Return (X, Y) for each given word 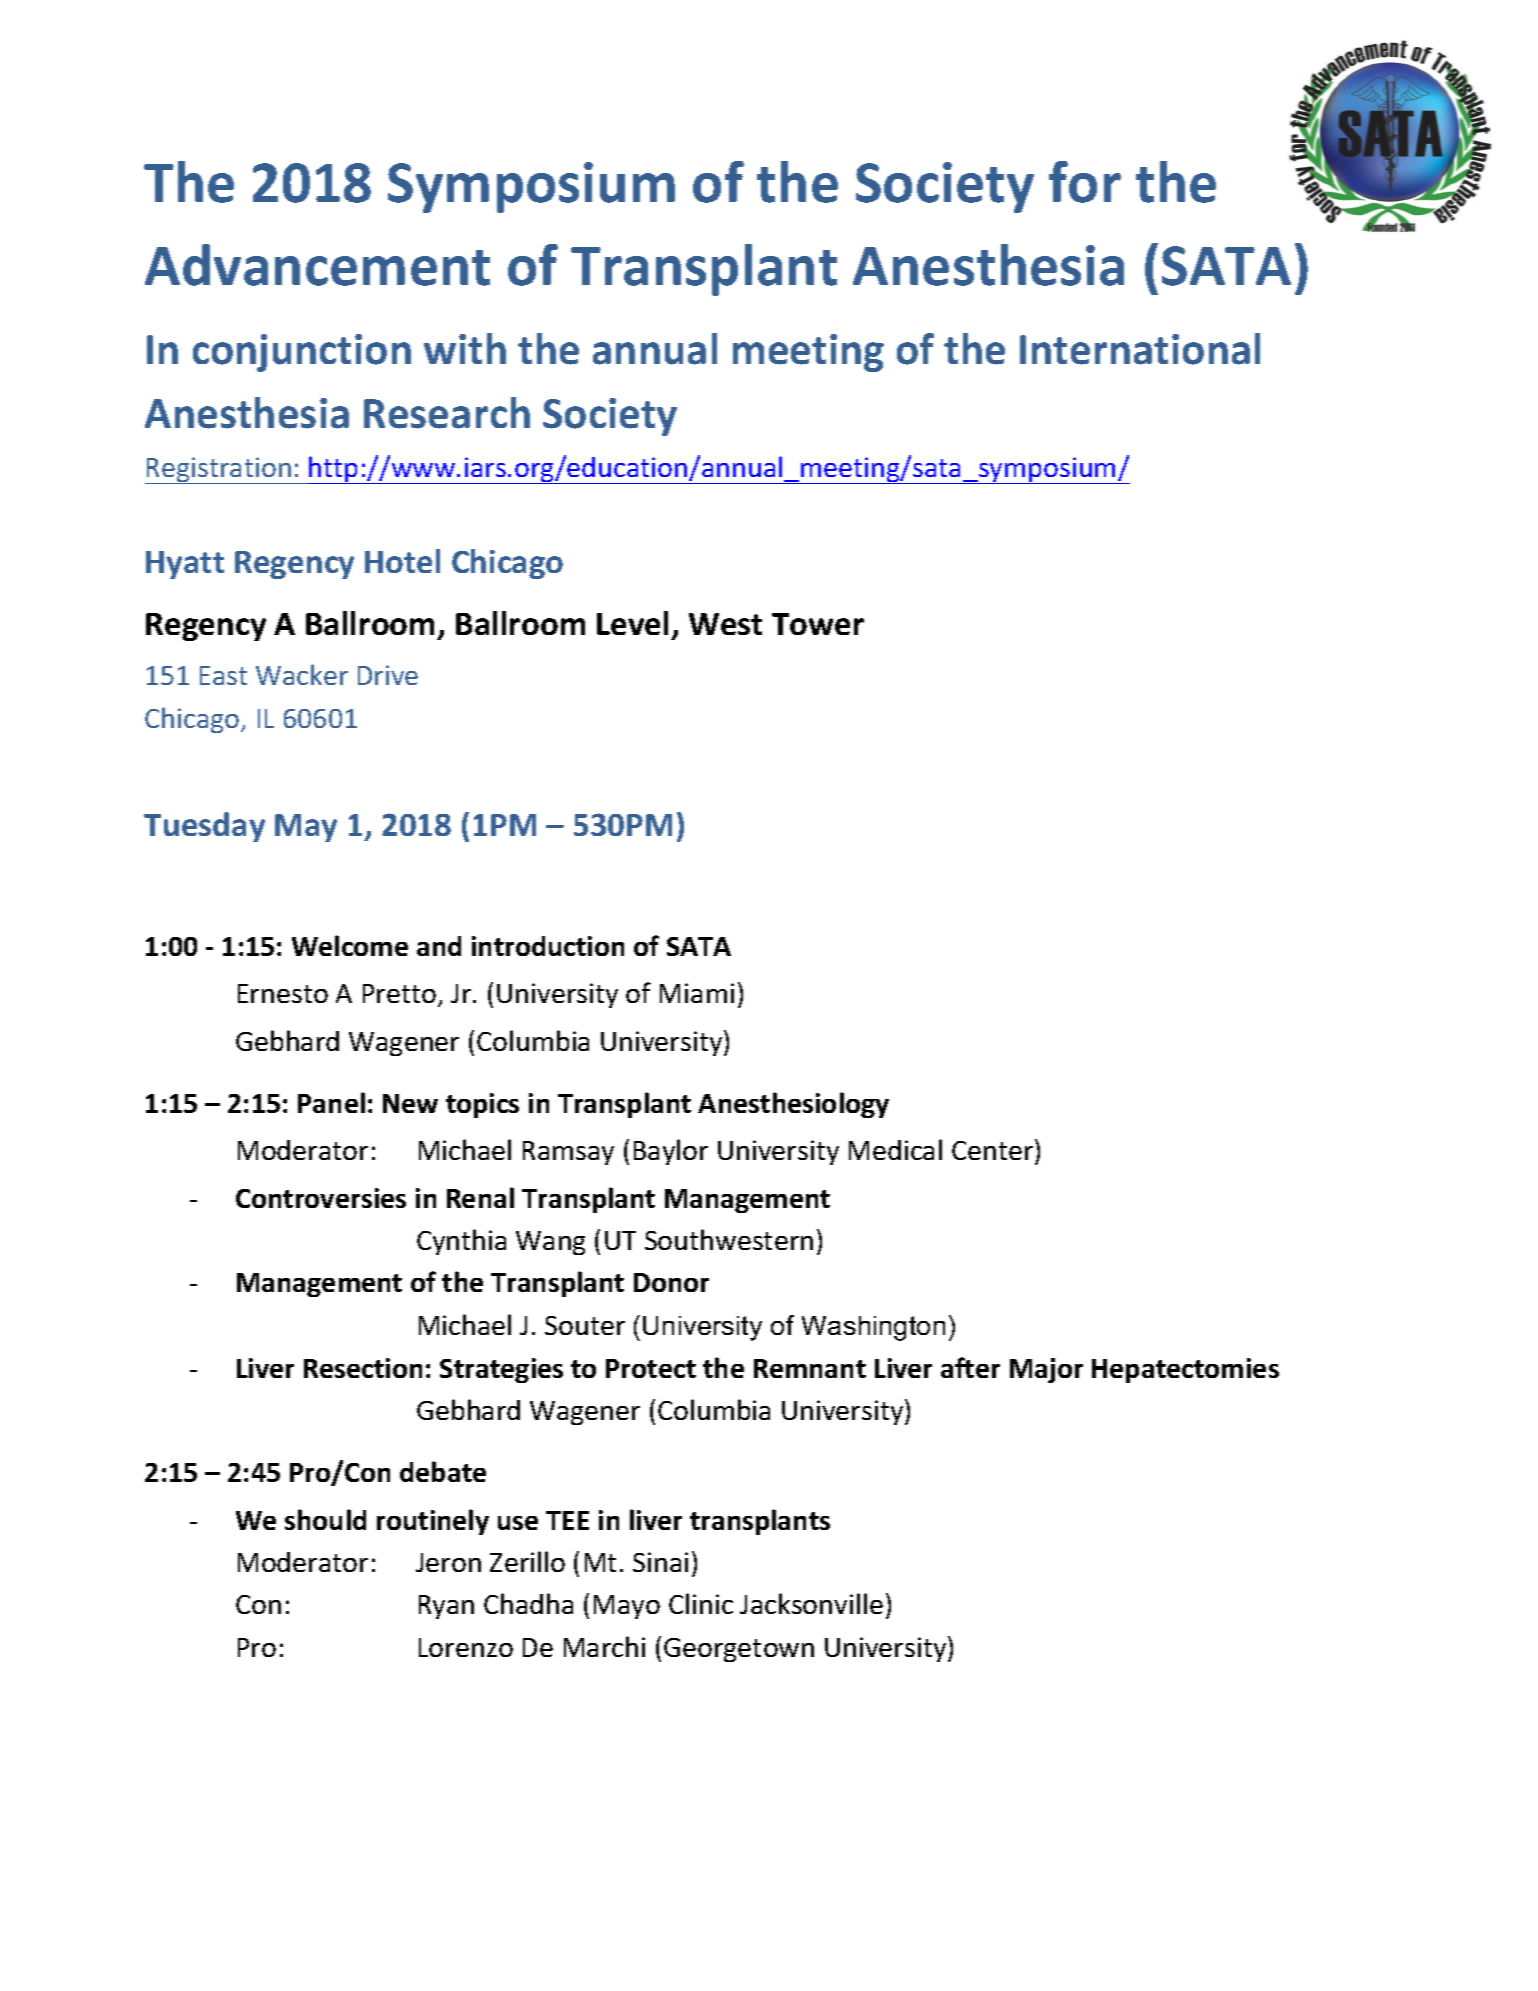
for (1085, 182)
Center (994, 1151)
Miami (697, 993)
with (465, 348)
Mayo (627, 1607)
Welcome (350, 945)
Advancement (317, 265)
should (325, 1519)
